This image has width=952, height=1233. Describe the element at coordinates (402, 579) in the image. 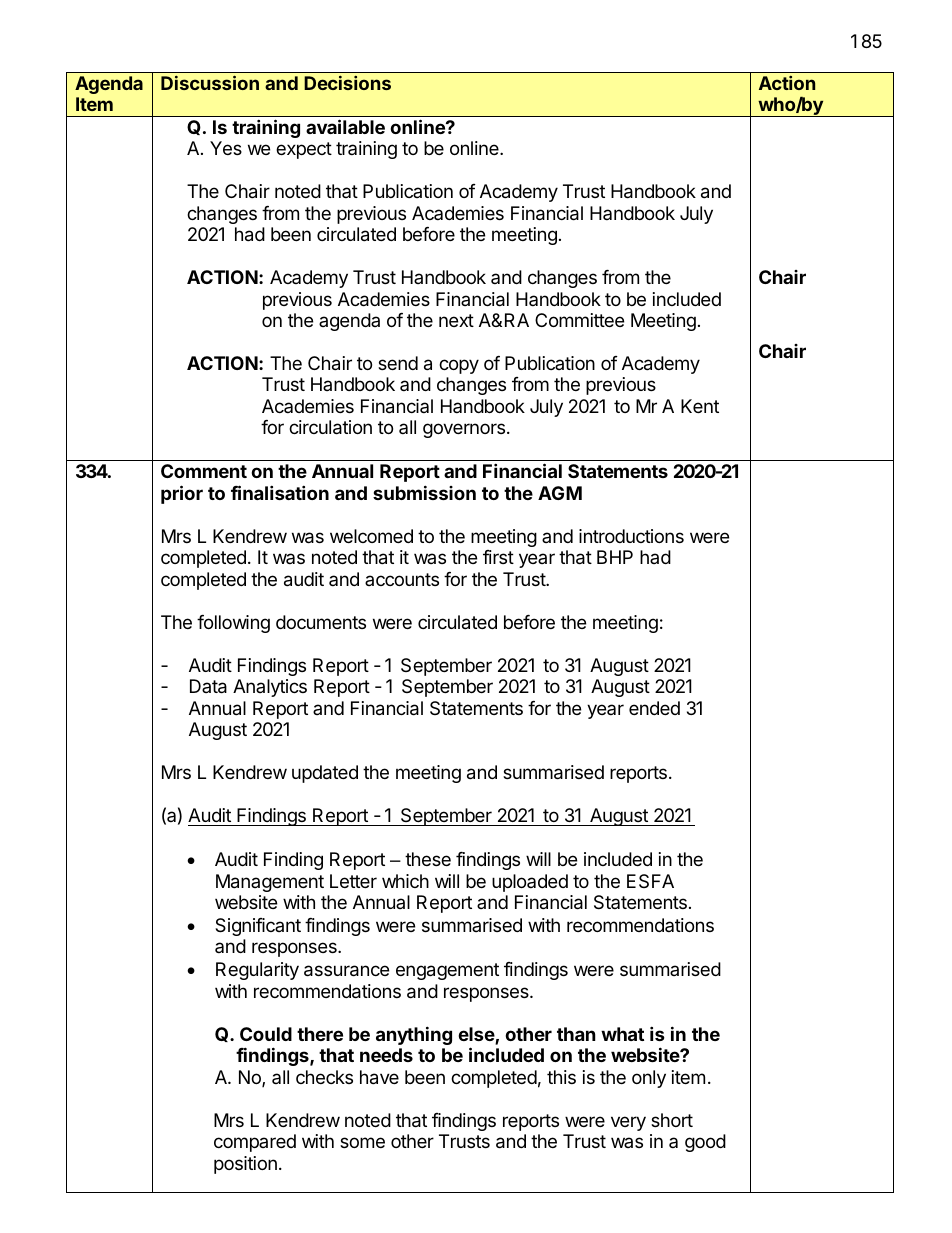

I see `accounts` at that location.
